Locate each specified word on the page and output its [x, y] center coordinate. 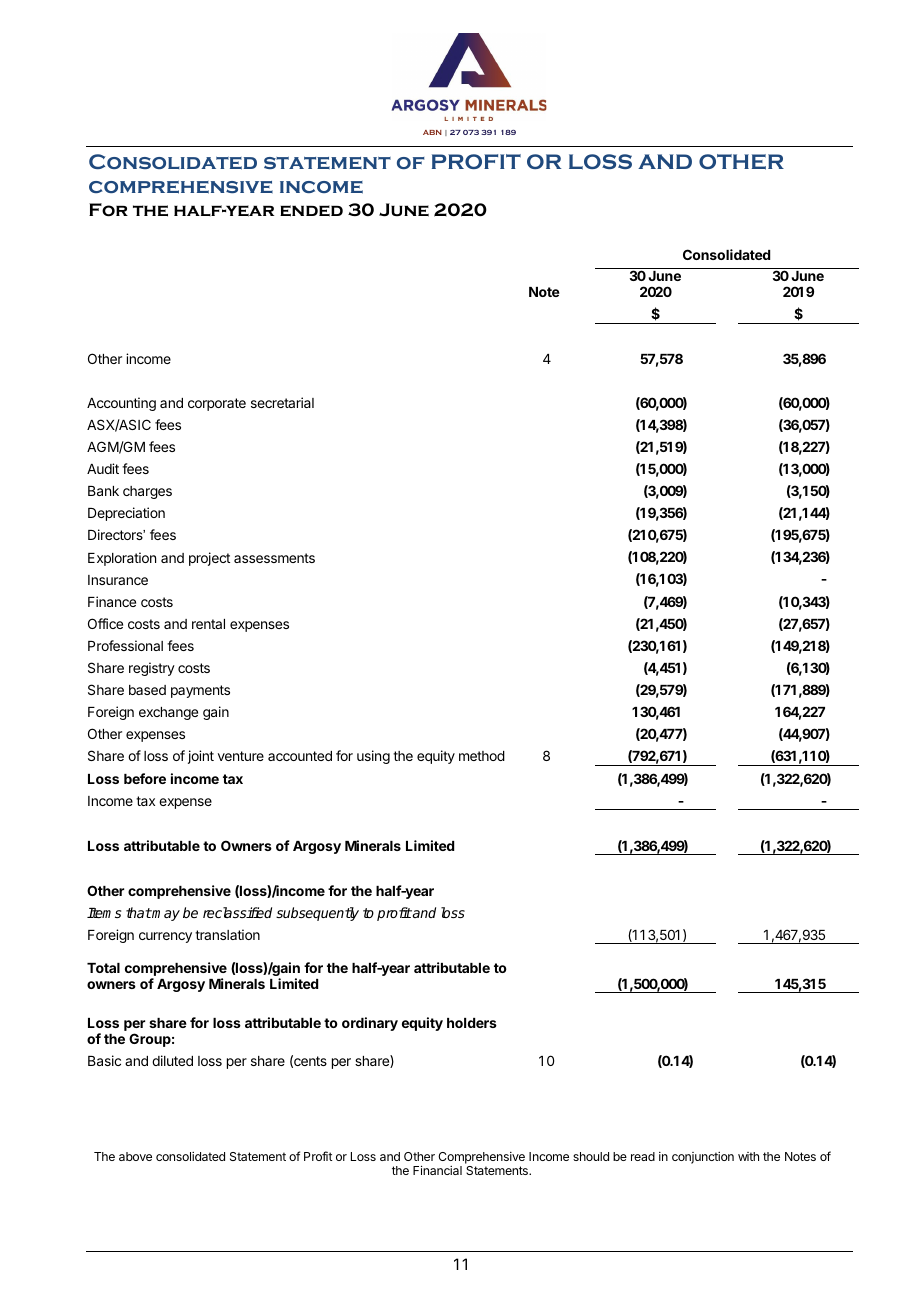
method [482, 756]
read [643, 1156]
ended [311, 211]
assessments [274, 558]
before [145, 778]
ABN [432, 132]
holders [472, 1023]
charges [147, 492]
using [373, 757]
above [135, 1156]
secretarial [282, 402]
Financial [437, 1170]
